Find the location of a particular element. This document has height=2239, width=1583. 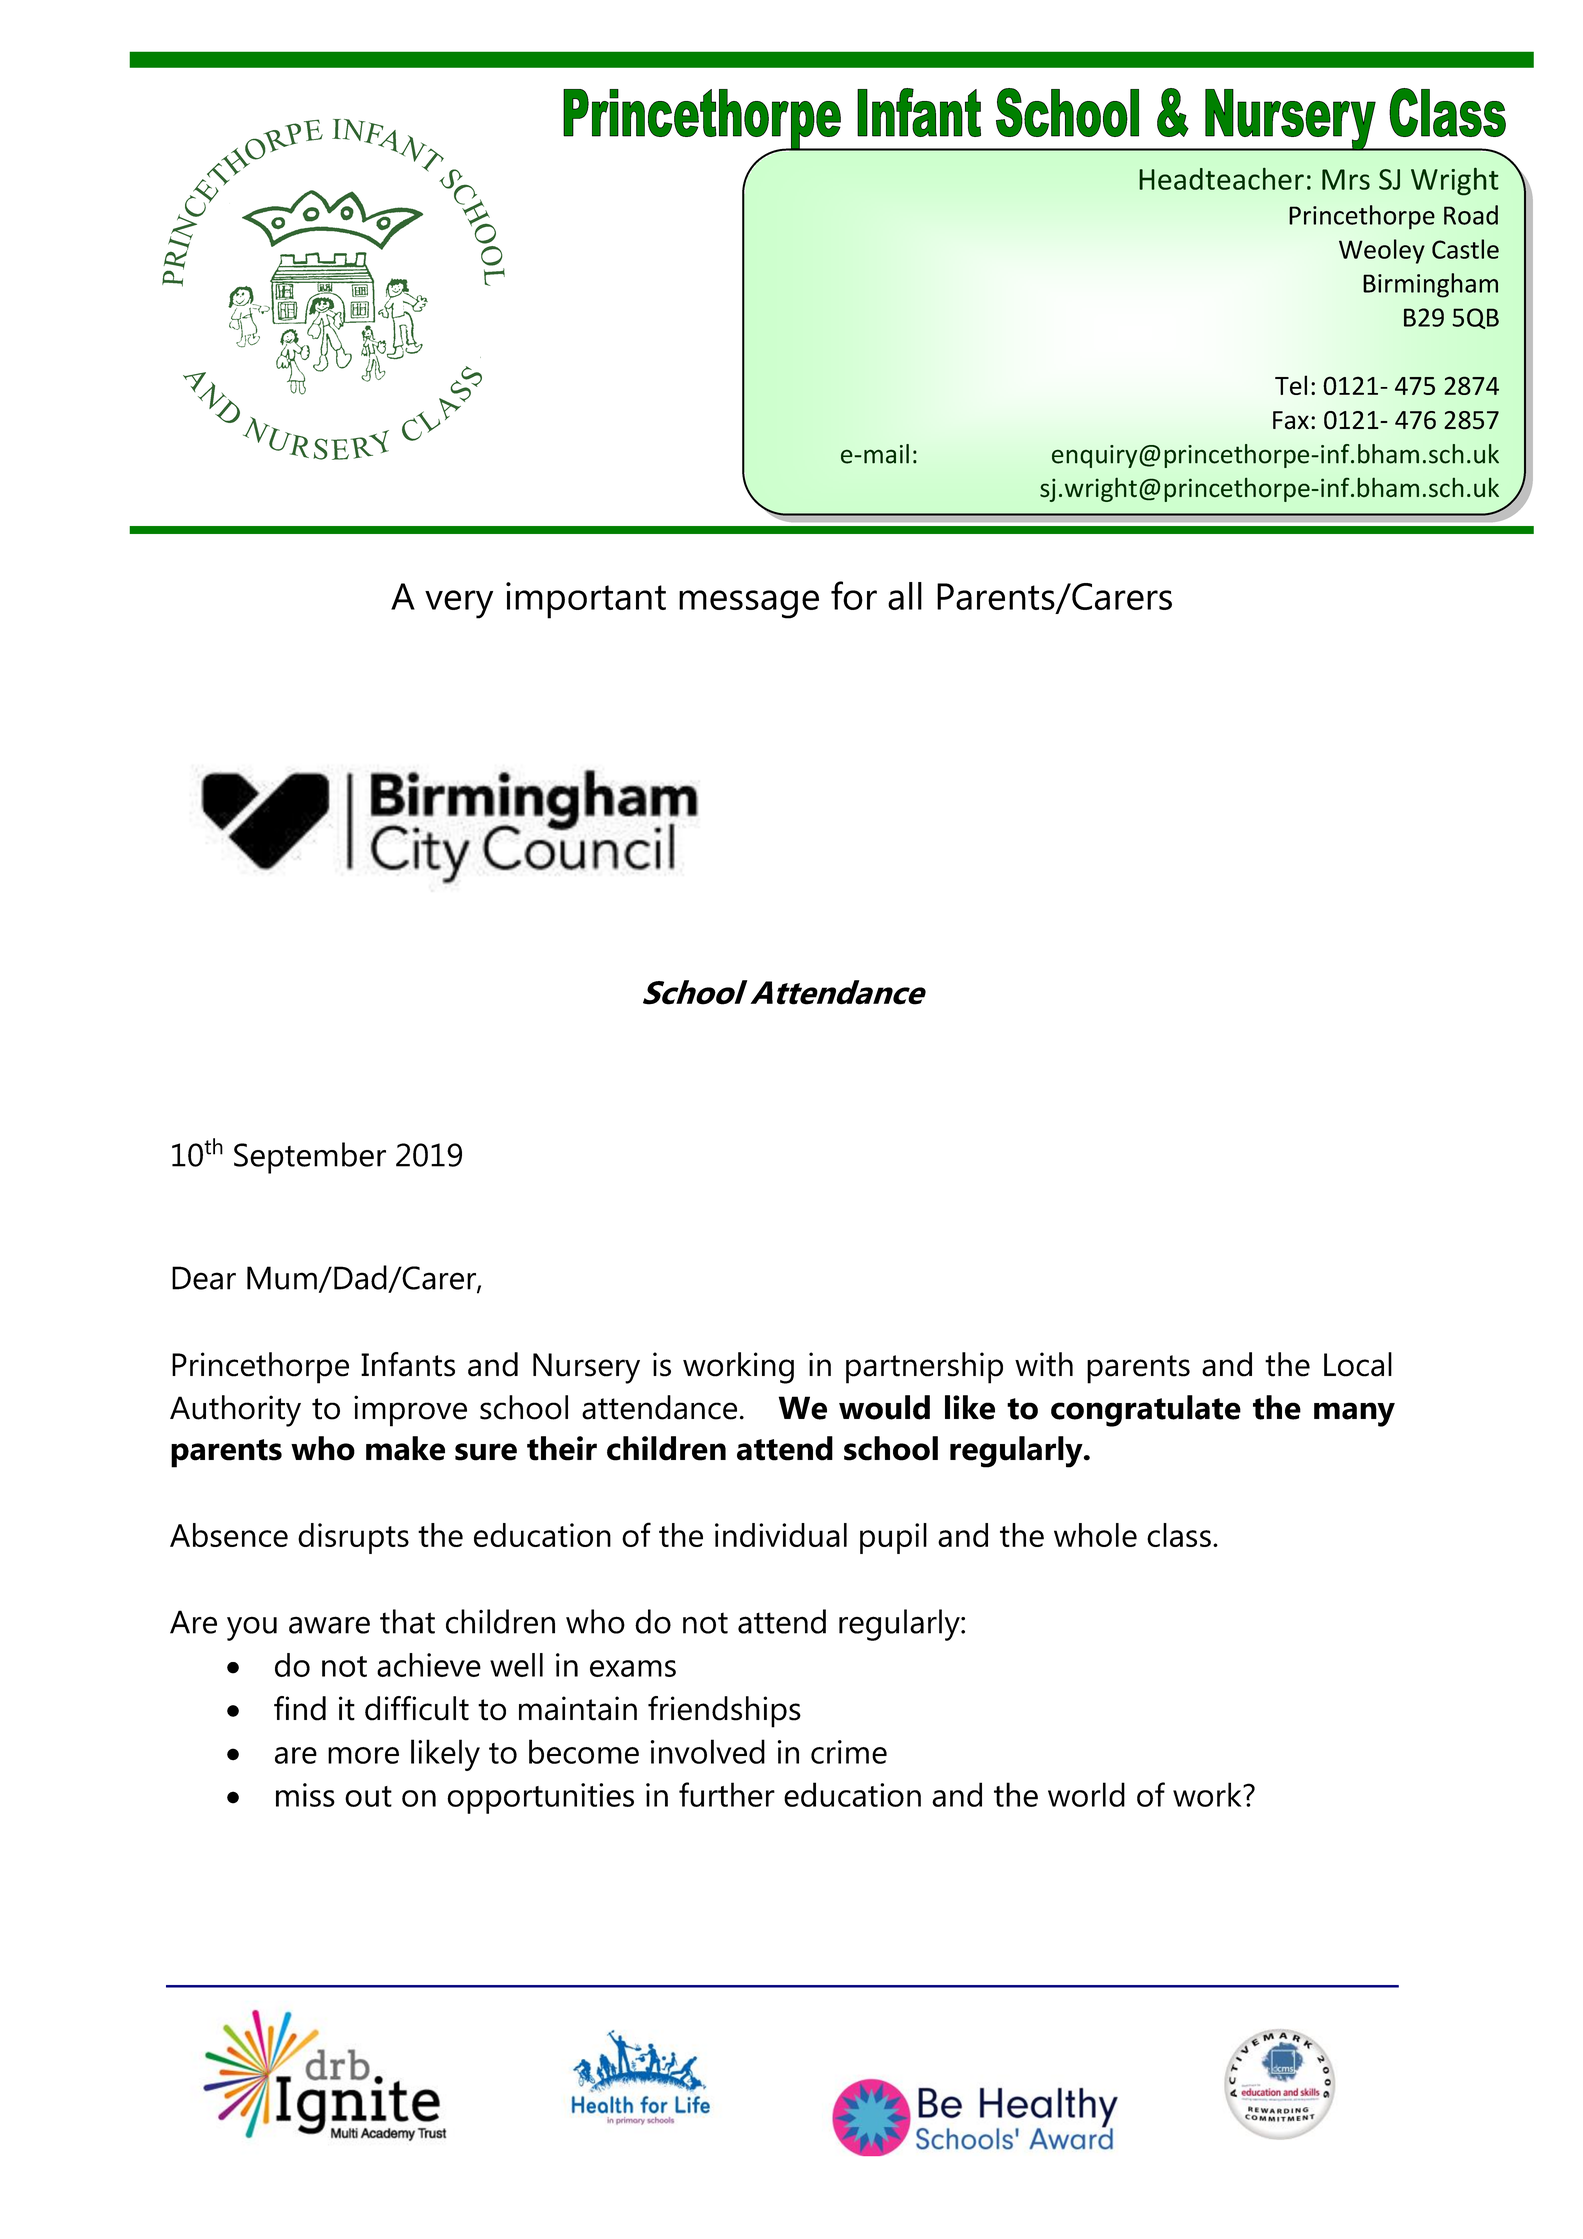

important is located at coordinates (586, 600).
